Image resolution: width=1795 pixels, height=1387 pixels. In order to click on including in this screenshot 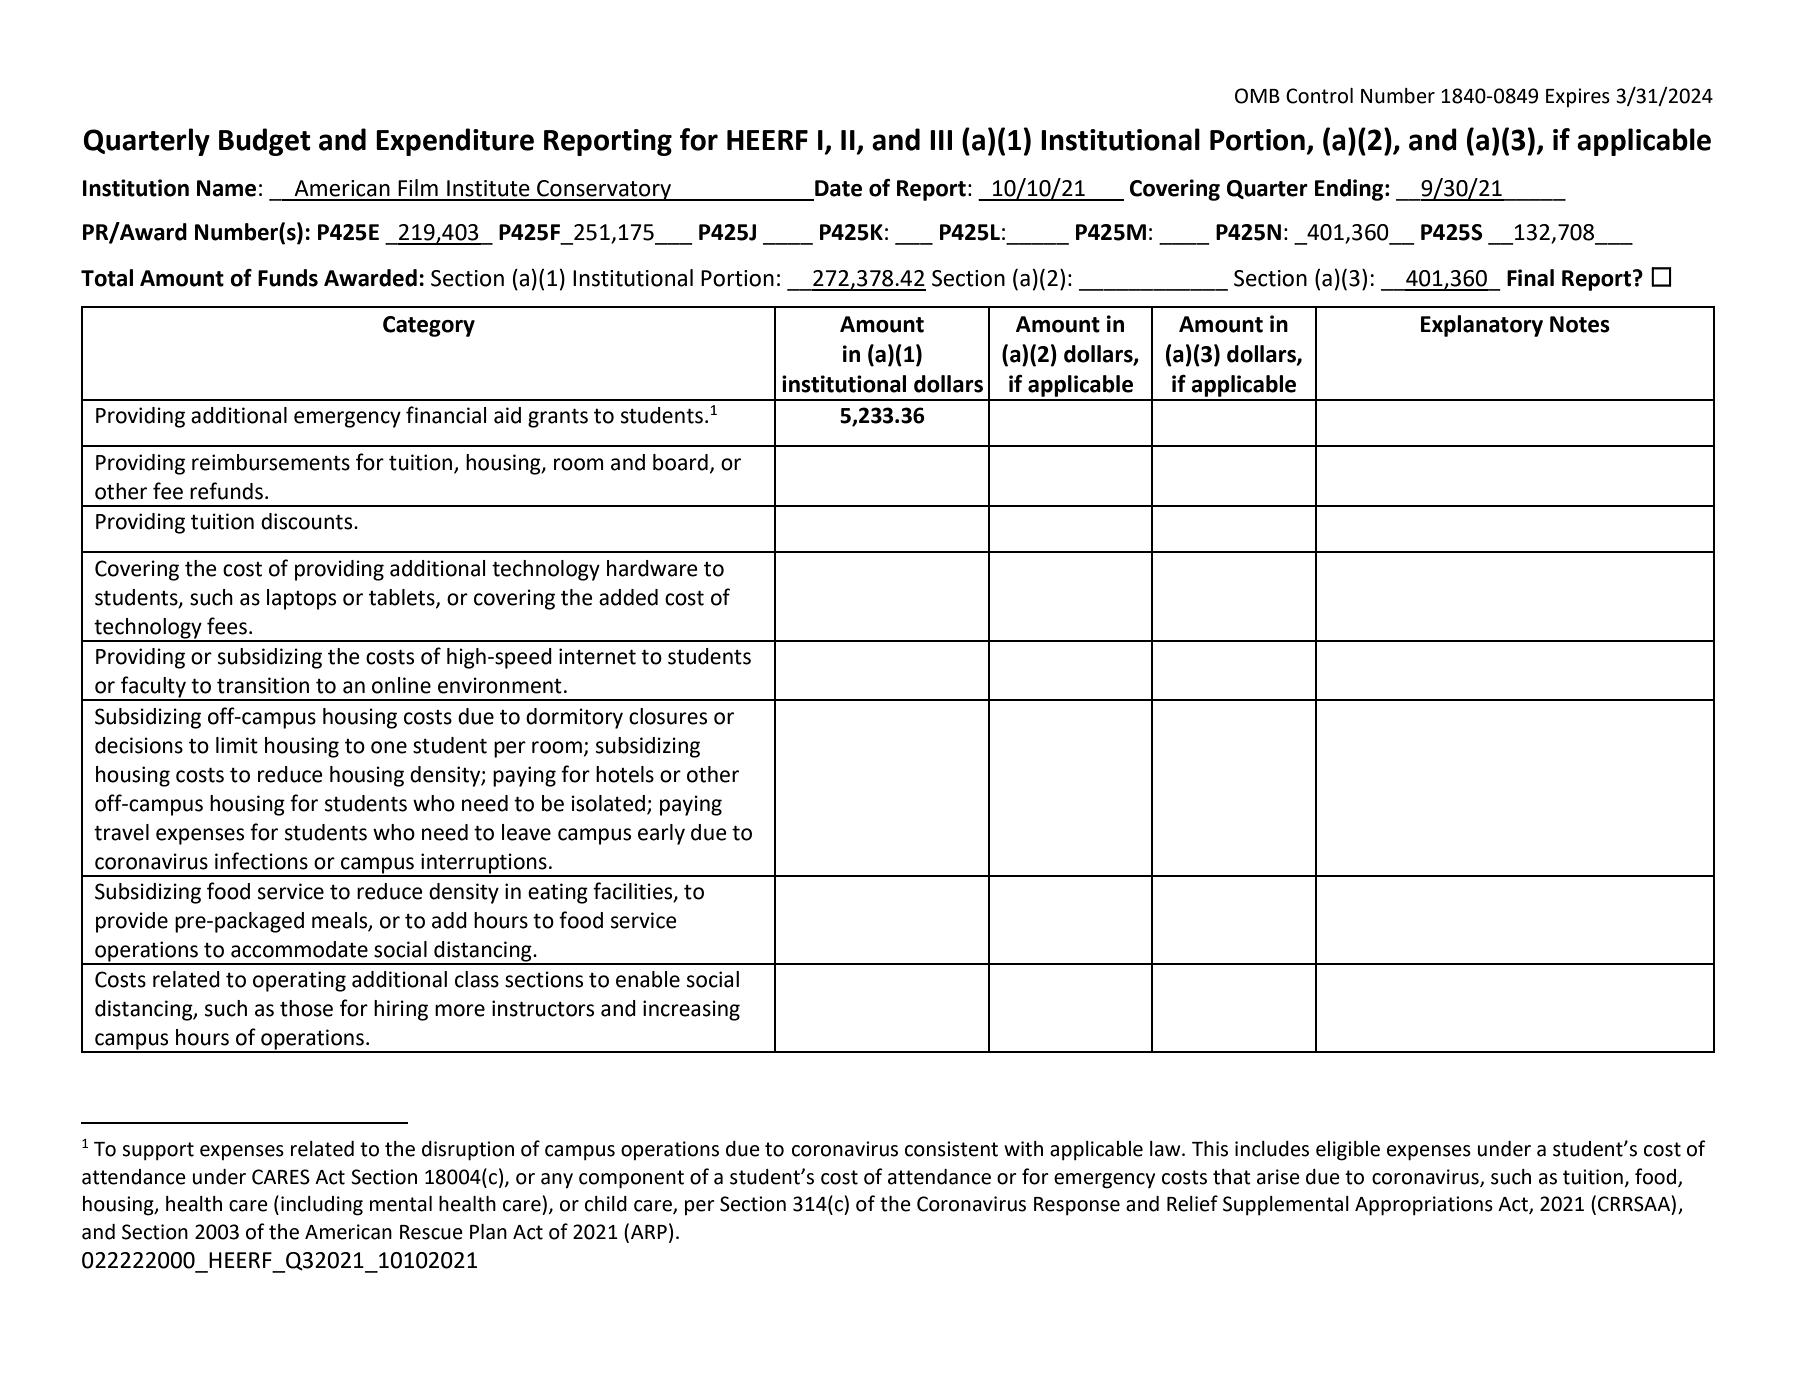, I will do `click(322, 1206)`.
